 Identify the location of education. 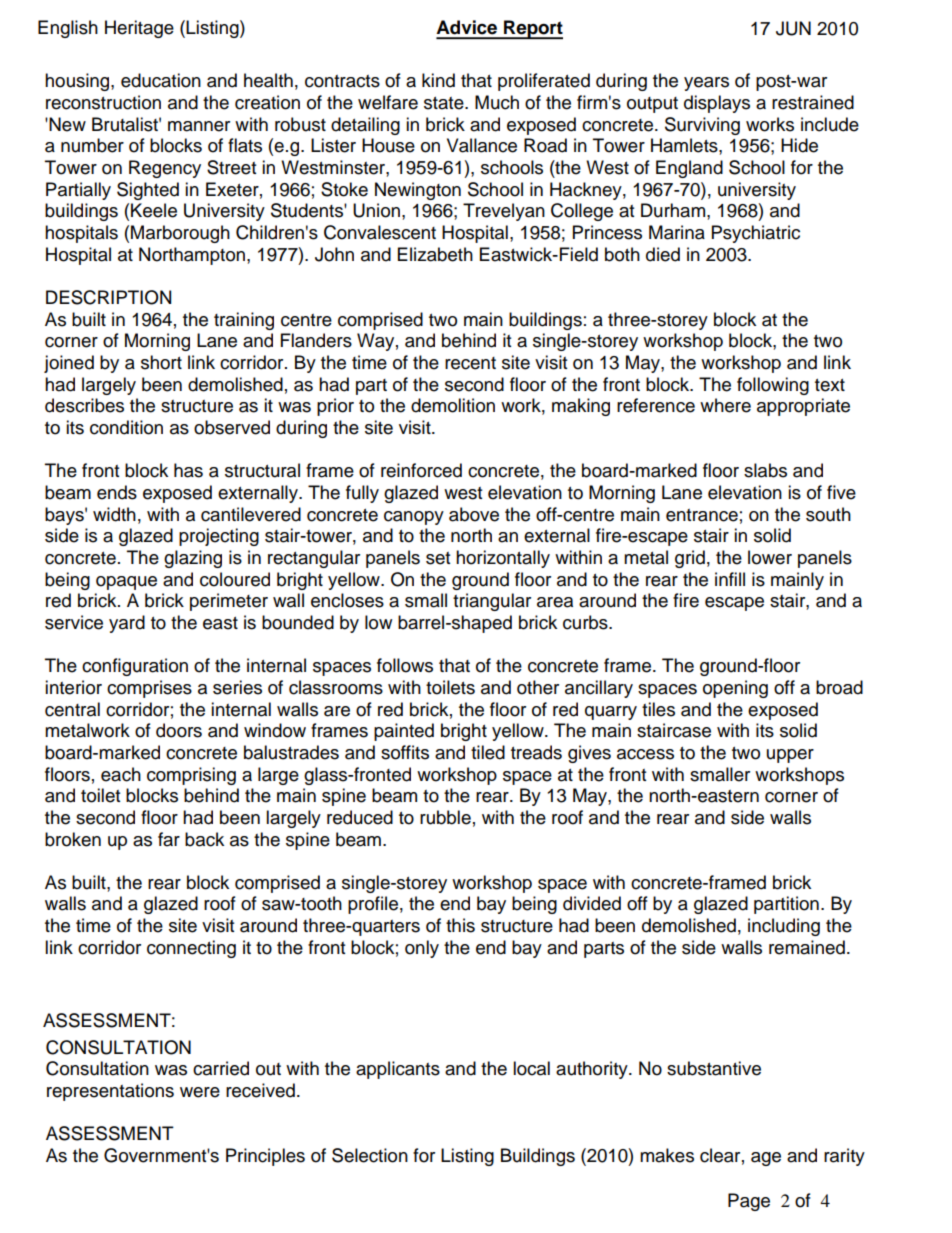
(161, 80).
